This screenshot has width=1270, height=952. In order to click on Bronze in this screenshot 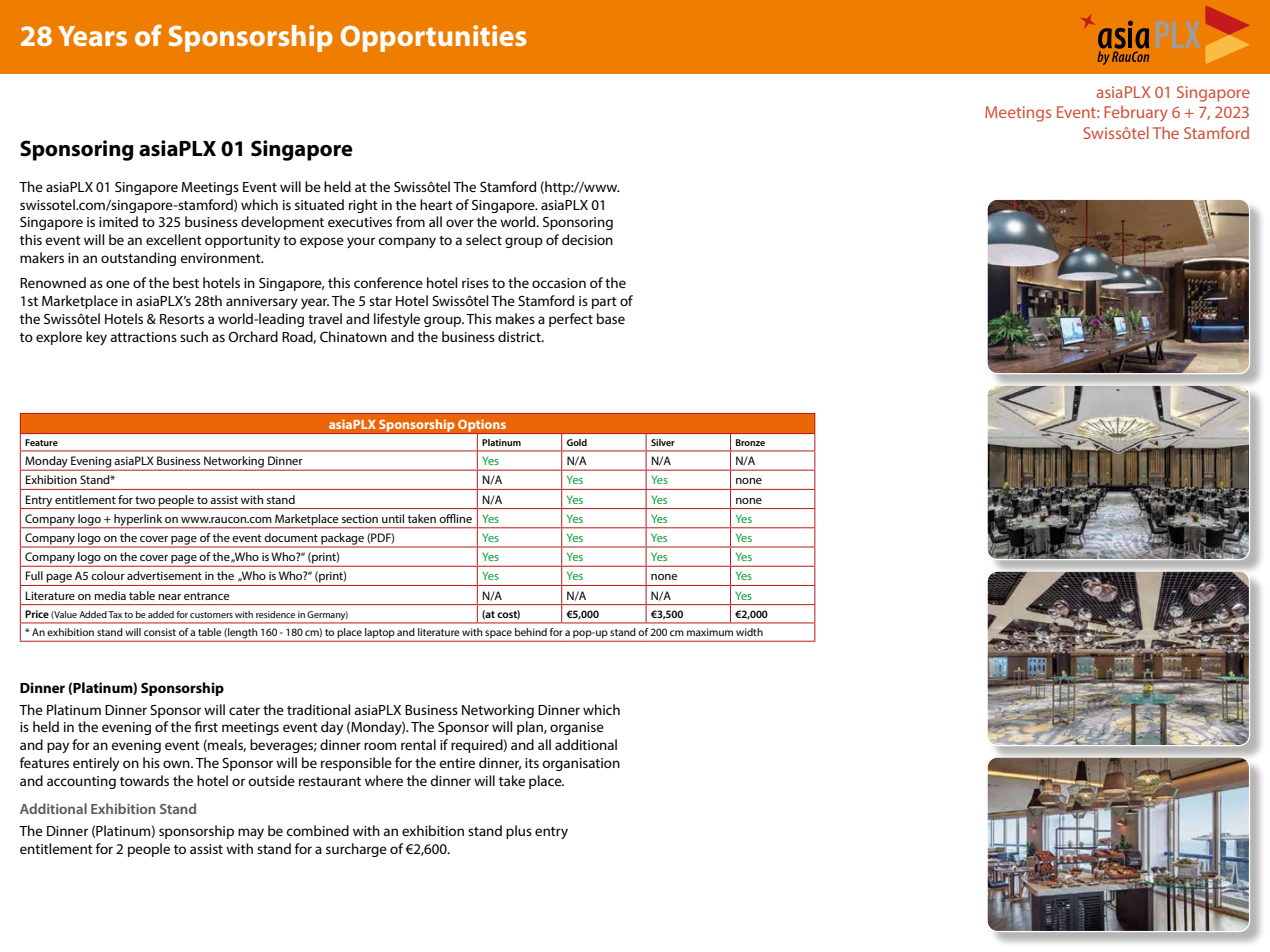, I will do `click(750, 442)`.
